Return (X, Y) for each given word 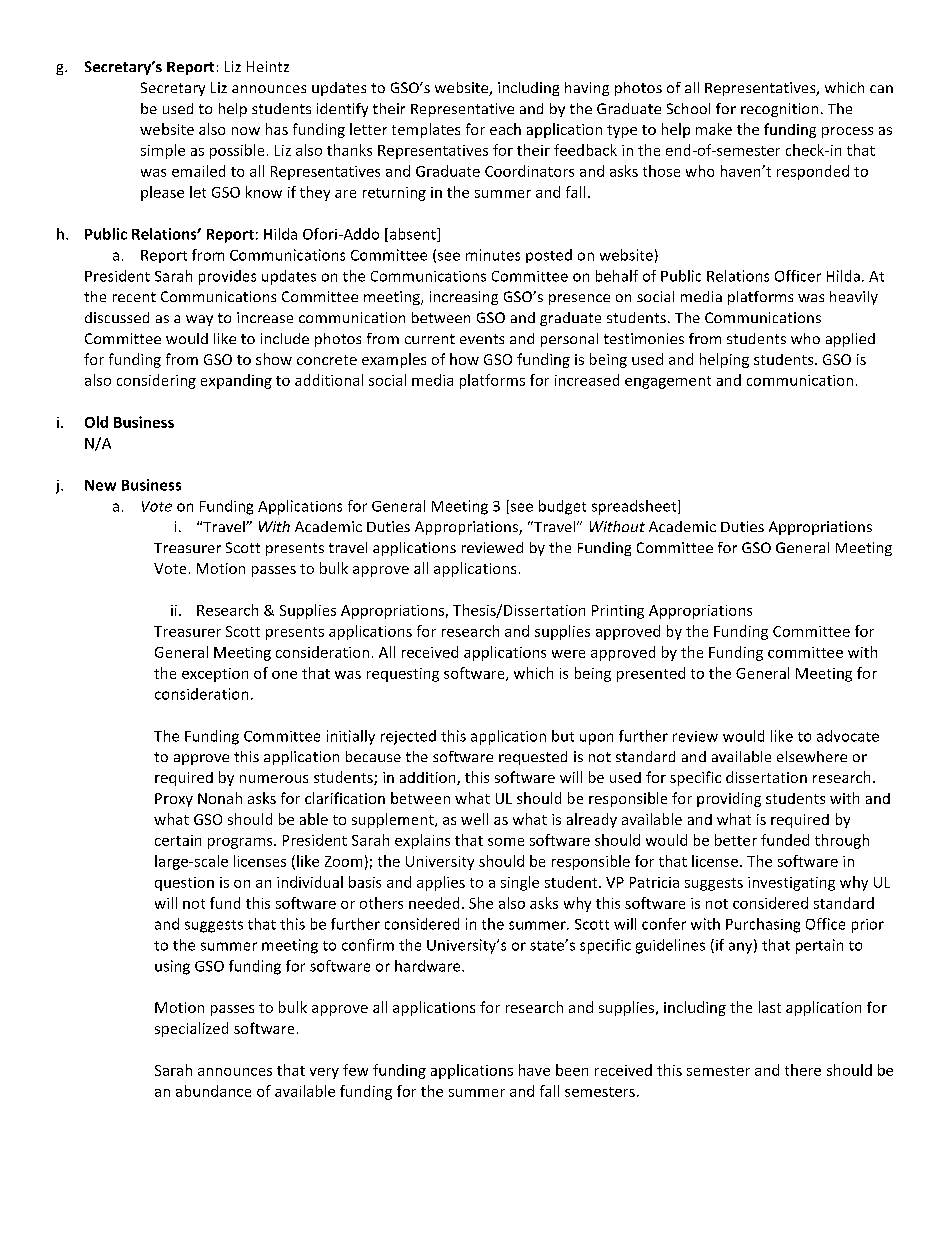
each (505, 129)
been (572, 1070)
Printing (618, 612)
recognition (779, 110)
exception (215, 675)
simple (163, 151)
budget (562, 507)
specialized (191, 1029)
